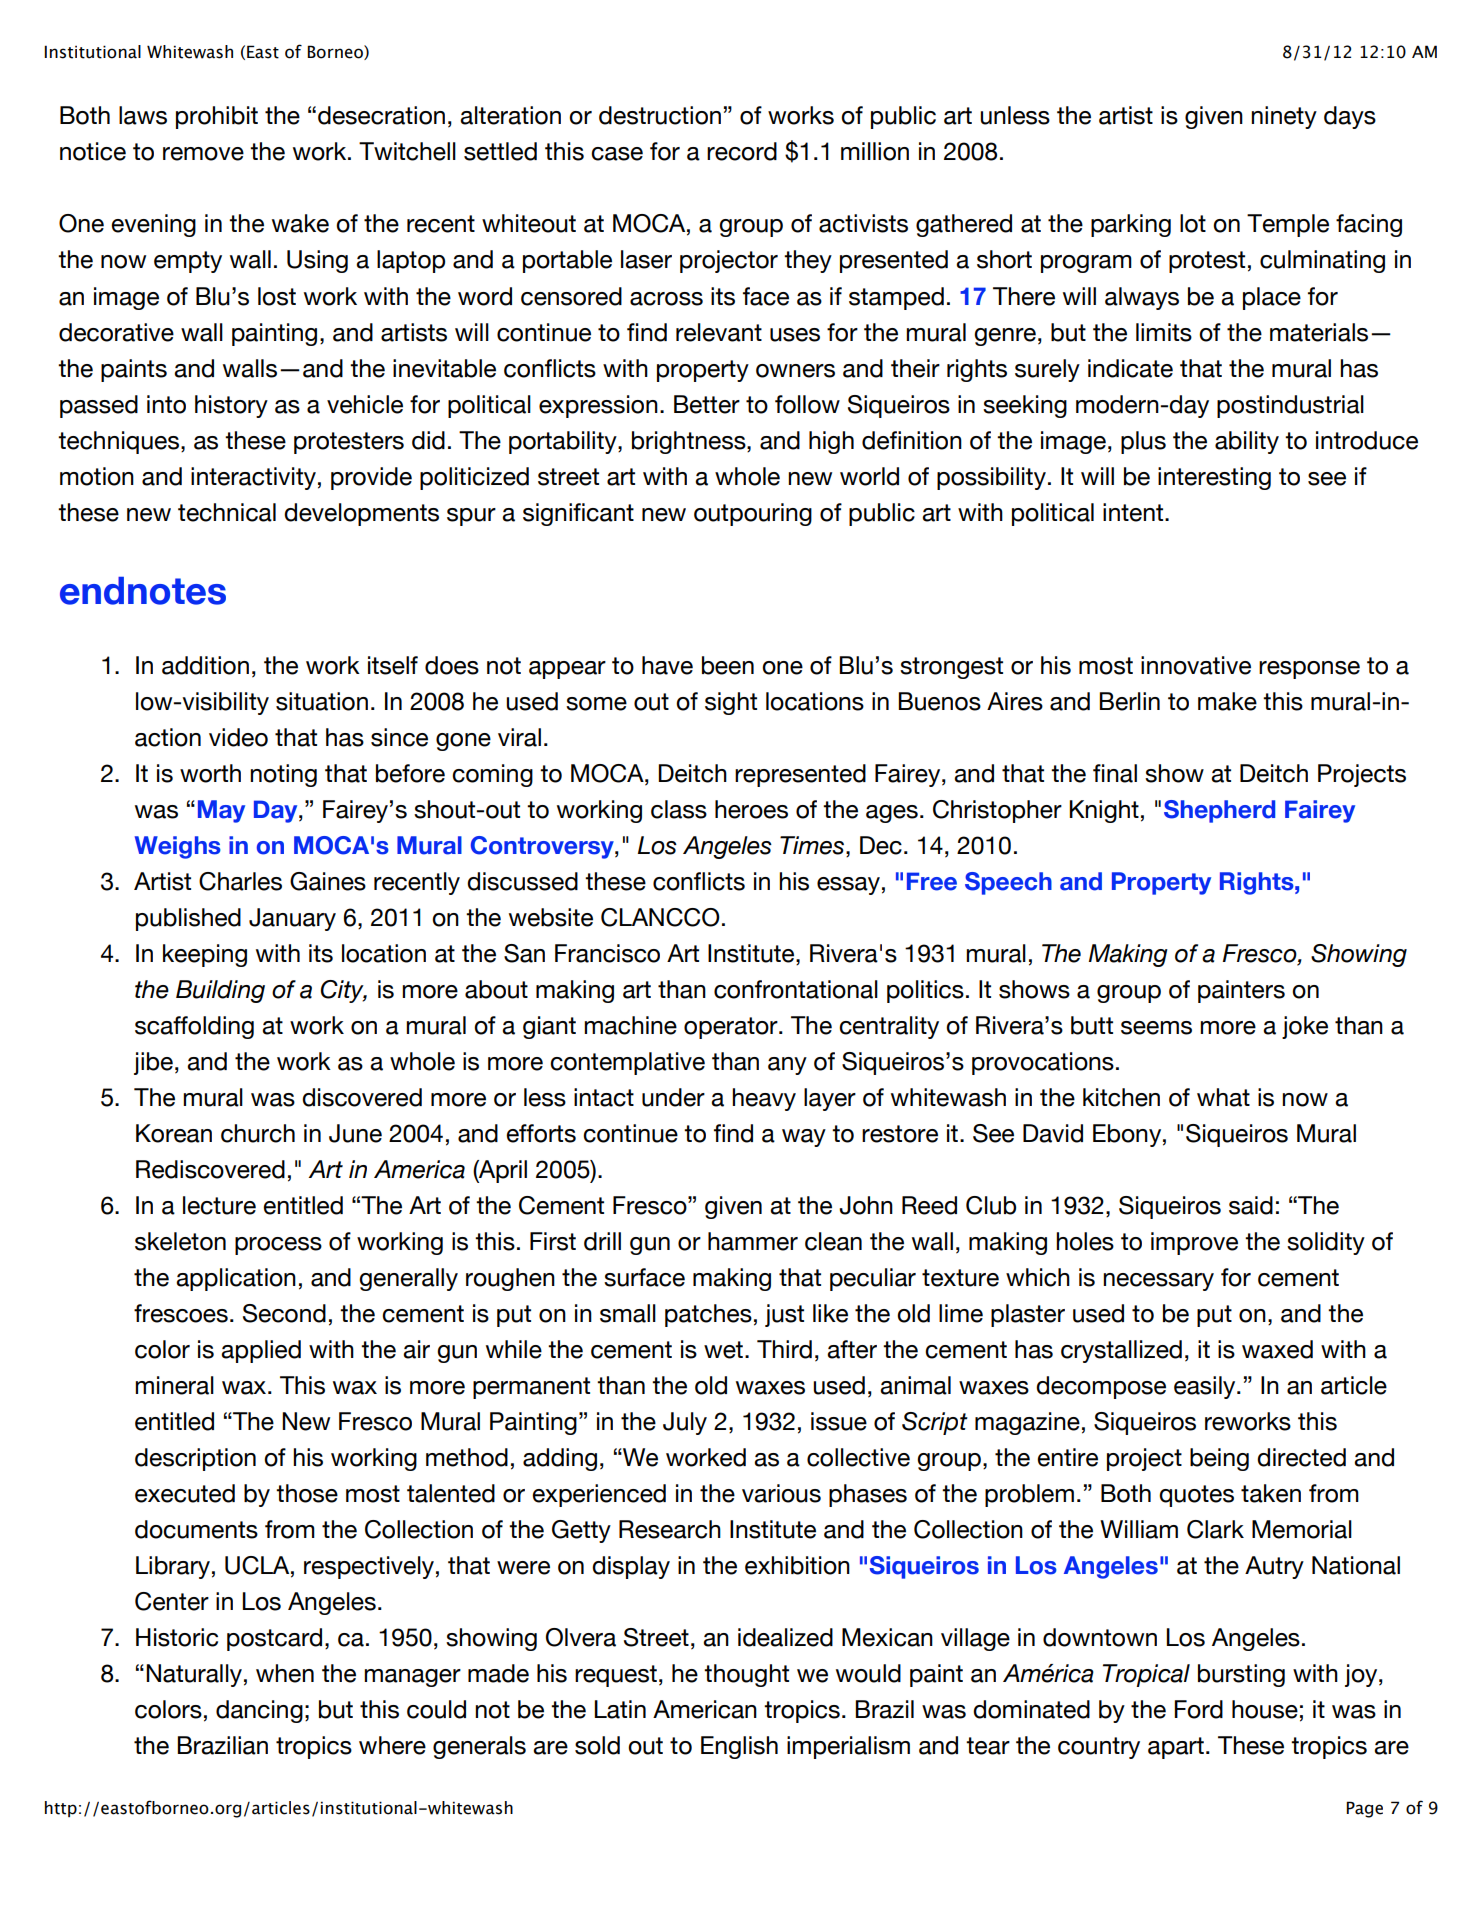 The height and width of the screenshot is (1918, 1482). Describe the element at coordinates (203, 154) in the screenshot. I see `remove` at that location.
